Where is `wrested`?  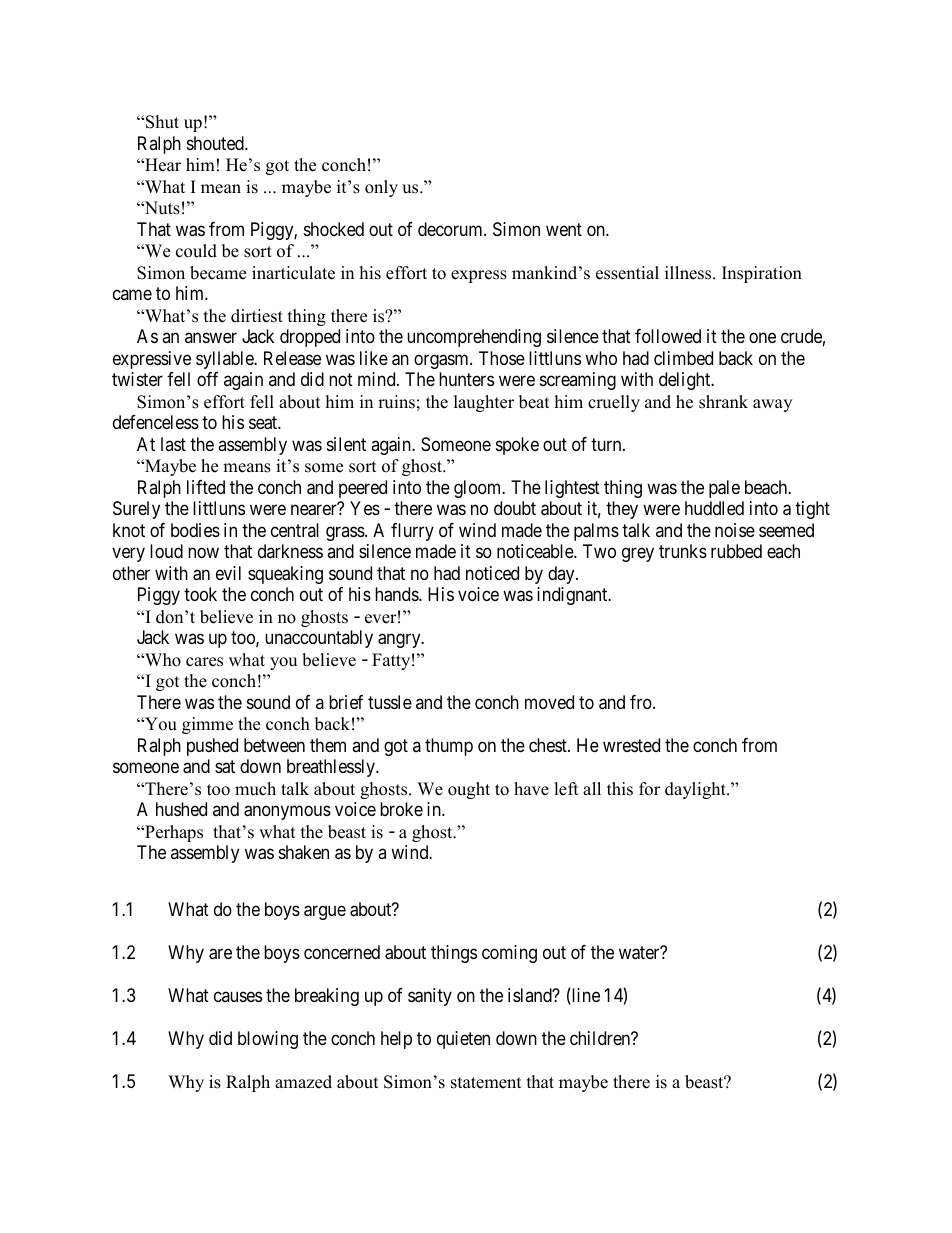
wrested is located at coordinates (631, 745).
